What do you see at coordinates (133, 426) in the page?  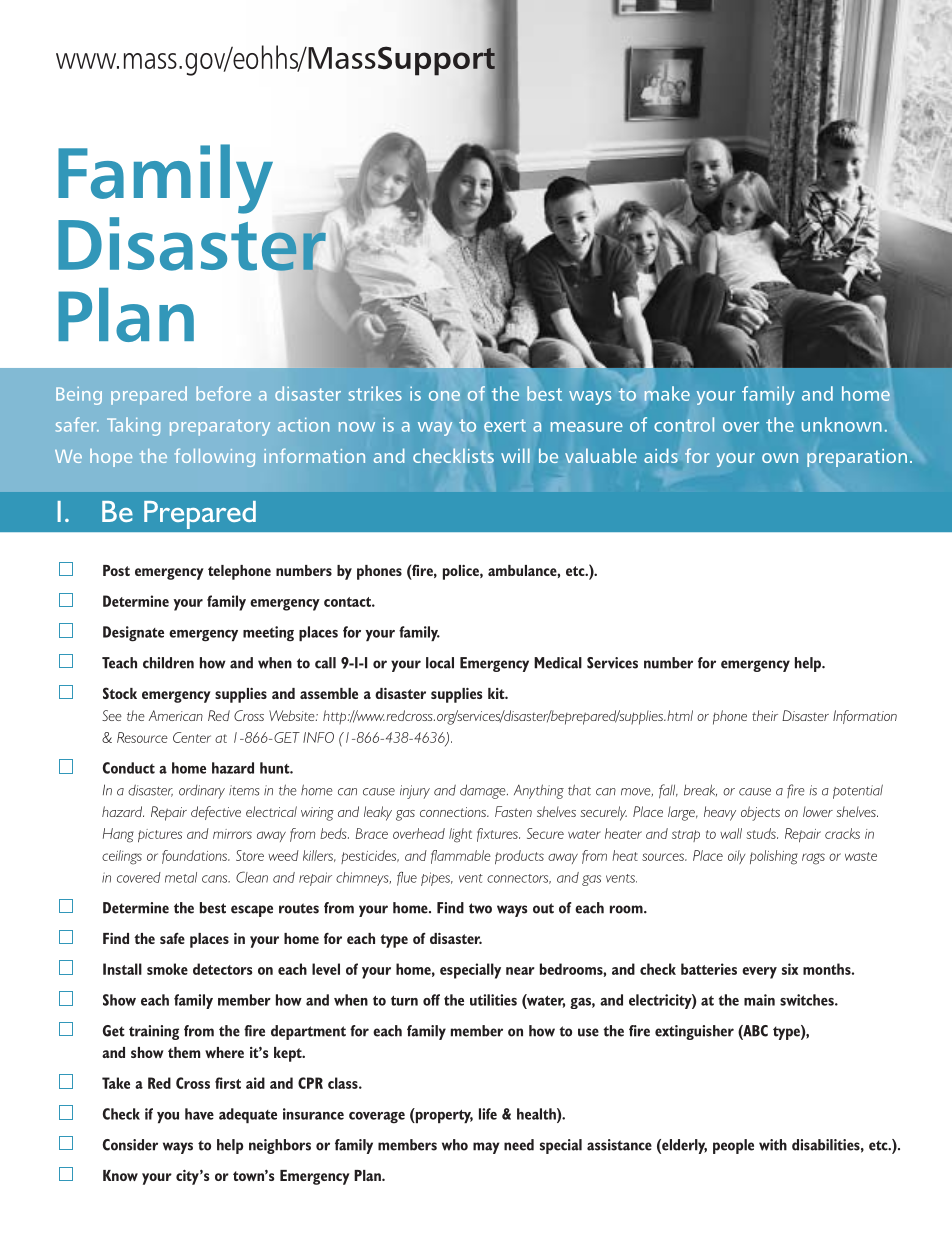 I see `Taking` at bounding box center [133, 426].
